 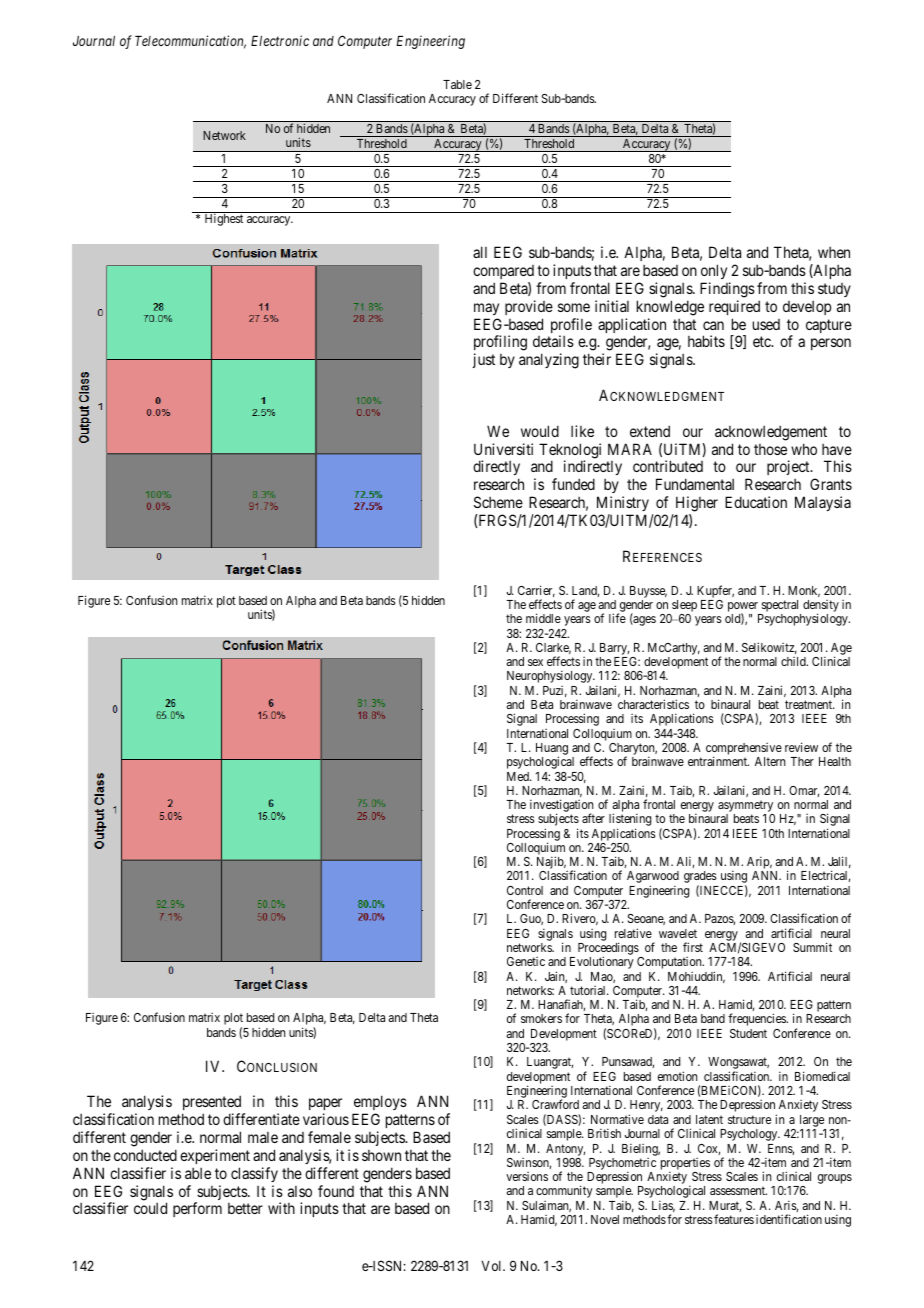 What do you see at coordinates (744, 608) in the document?
I see `power` at bounding box center [744, 608].
